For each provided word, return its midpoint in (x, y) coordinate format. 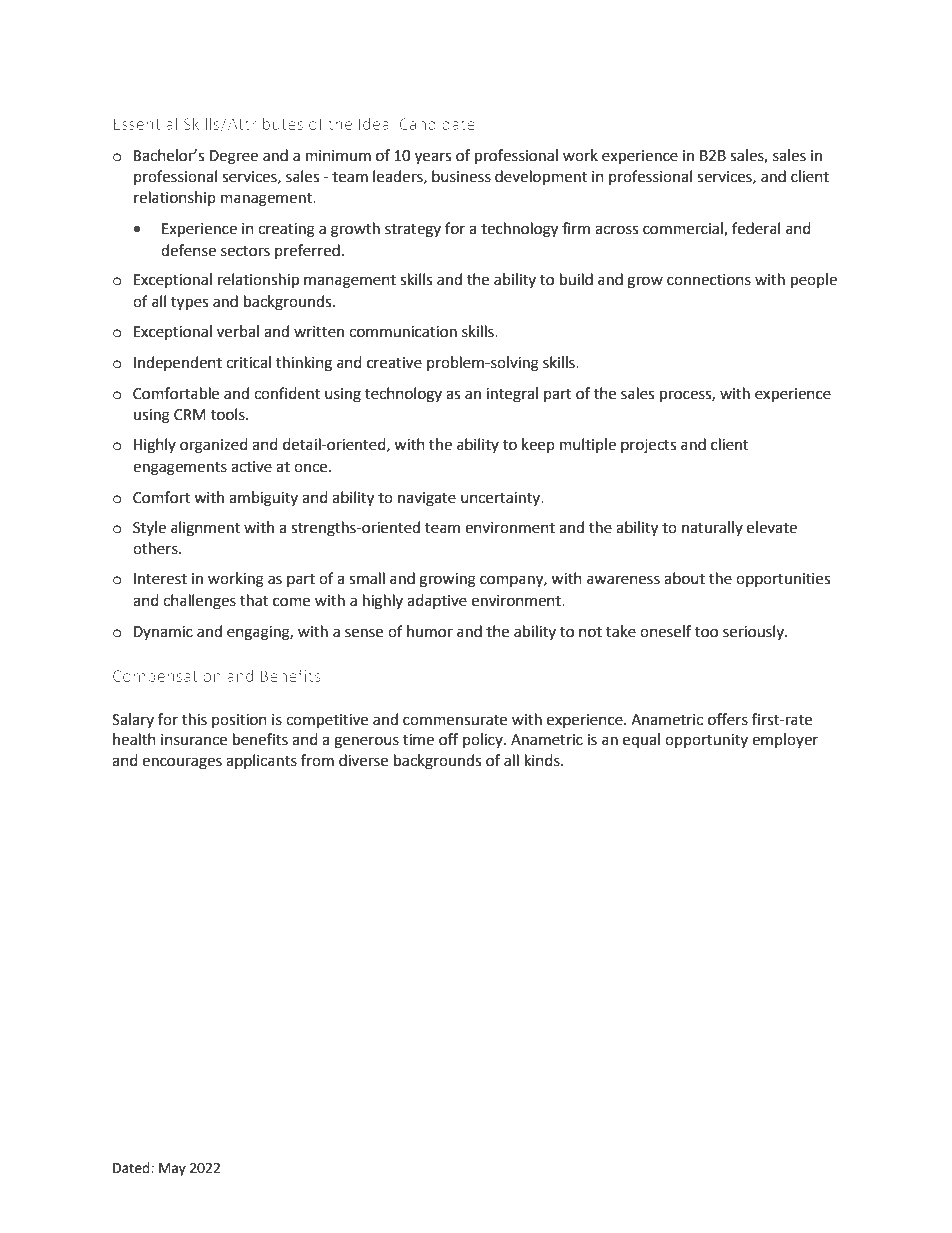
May (172, 1169)
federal (756, 228)
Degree (234, 157)
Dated (132, 1168)
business (461, 176)
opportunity (706, 741)
